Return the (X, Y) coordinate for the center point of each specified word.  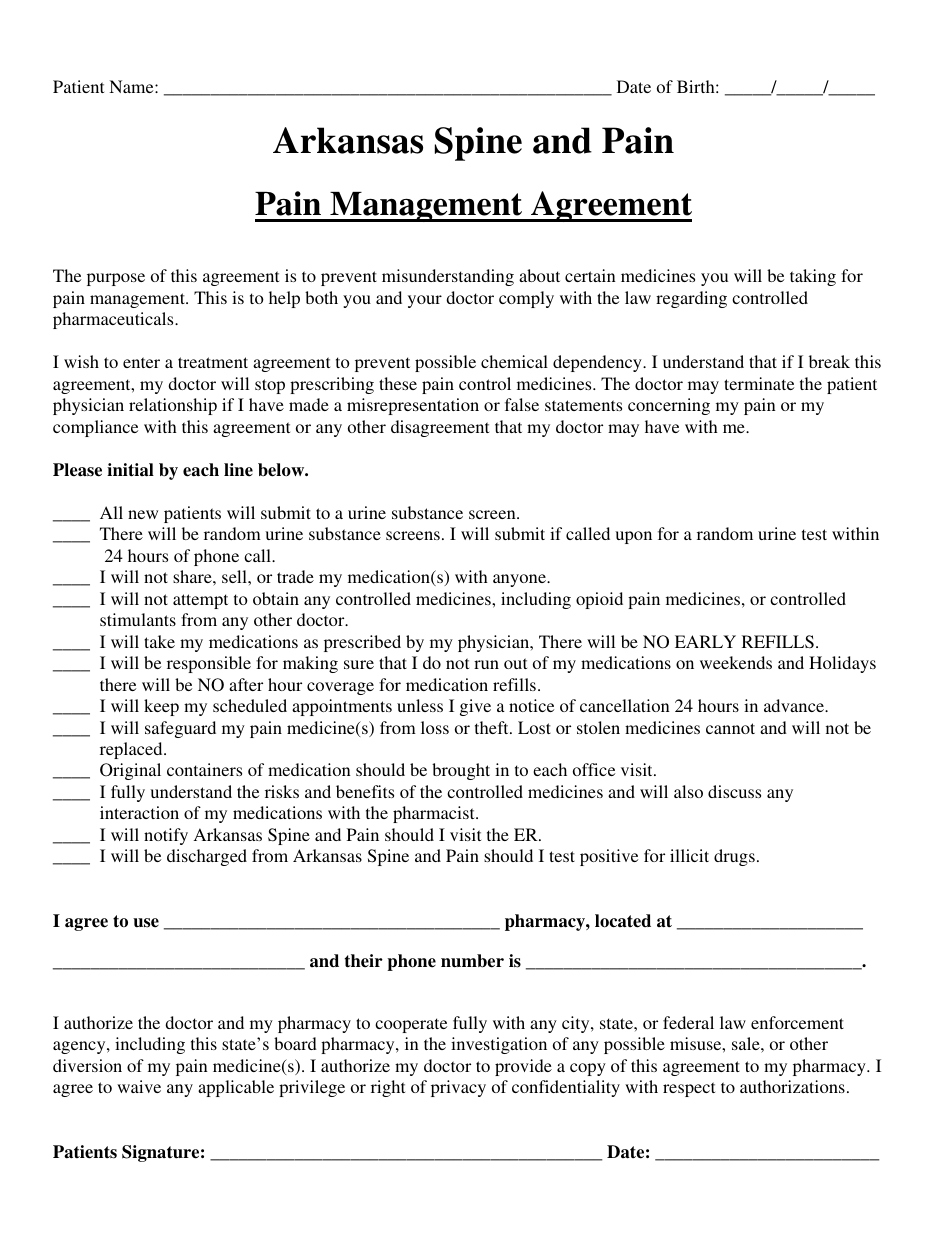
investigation (499, 1045)
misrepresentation (413, 406)
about (539, 275)
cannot (730, 728)
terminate (759, 383)
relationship (173, 406)
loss (435, 727)
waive (139, 1086)
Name (132, 86)
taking (813, 277)
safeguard (180, 729)
